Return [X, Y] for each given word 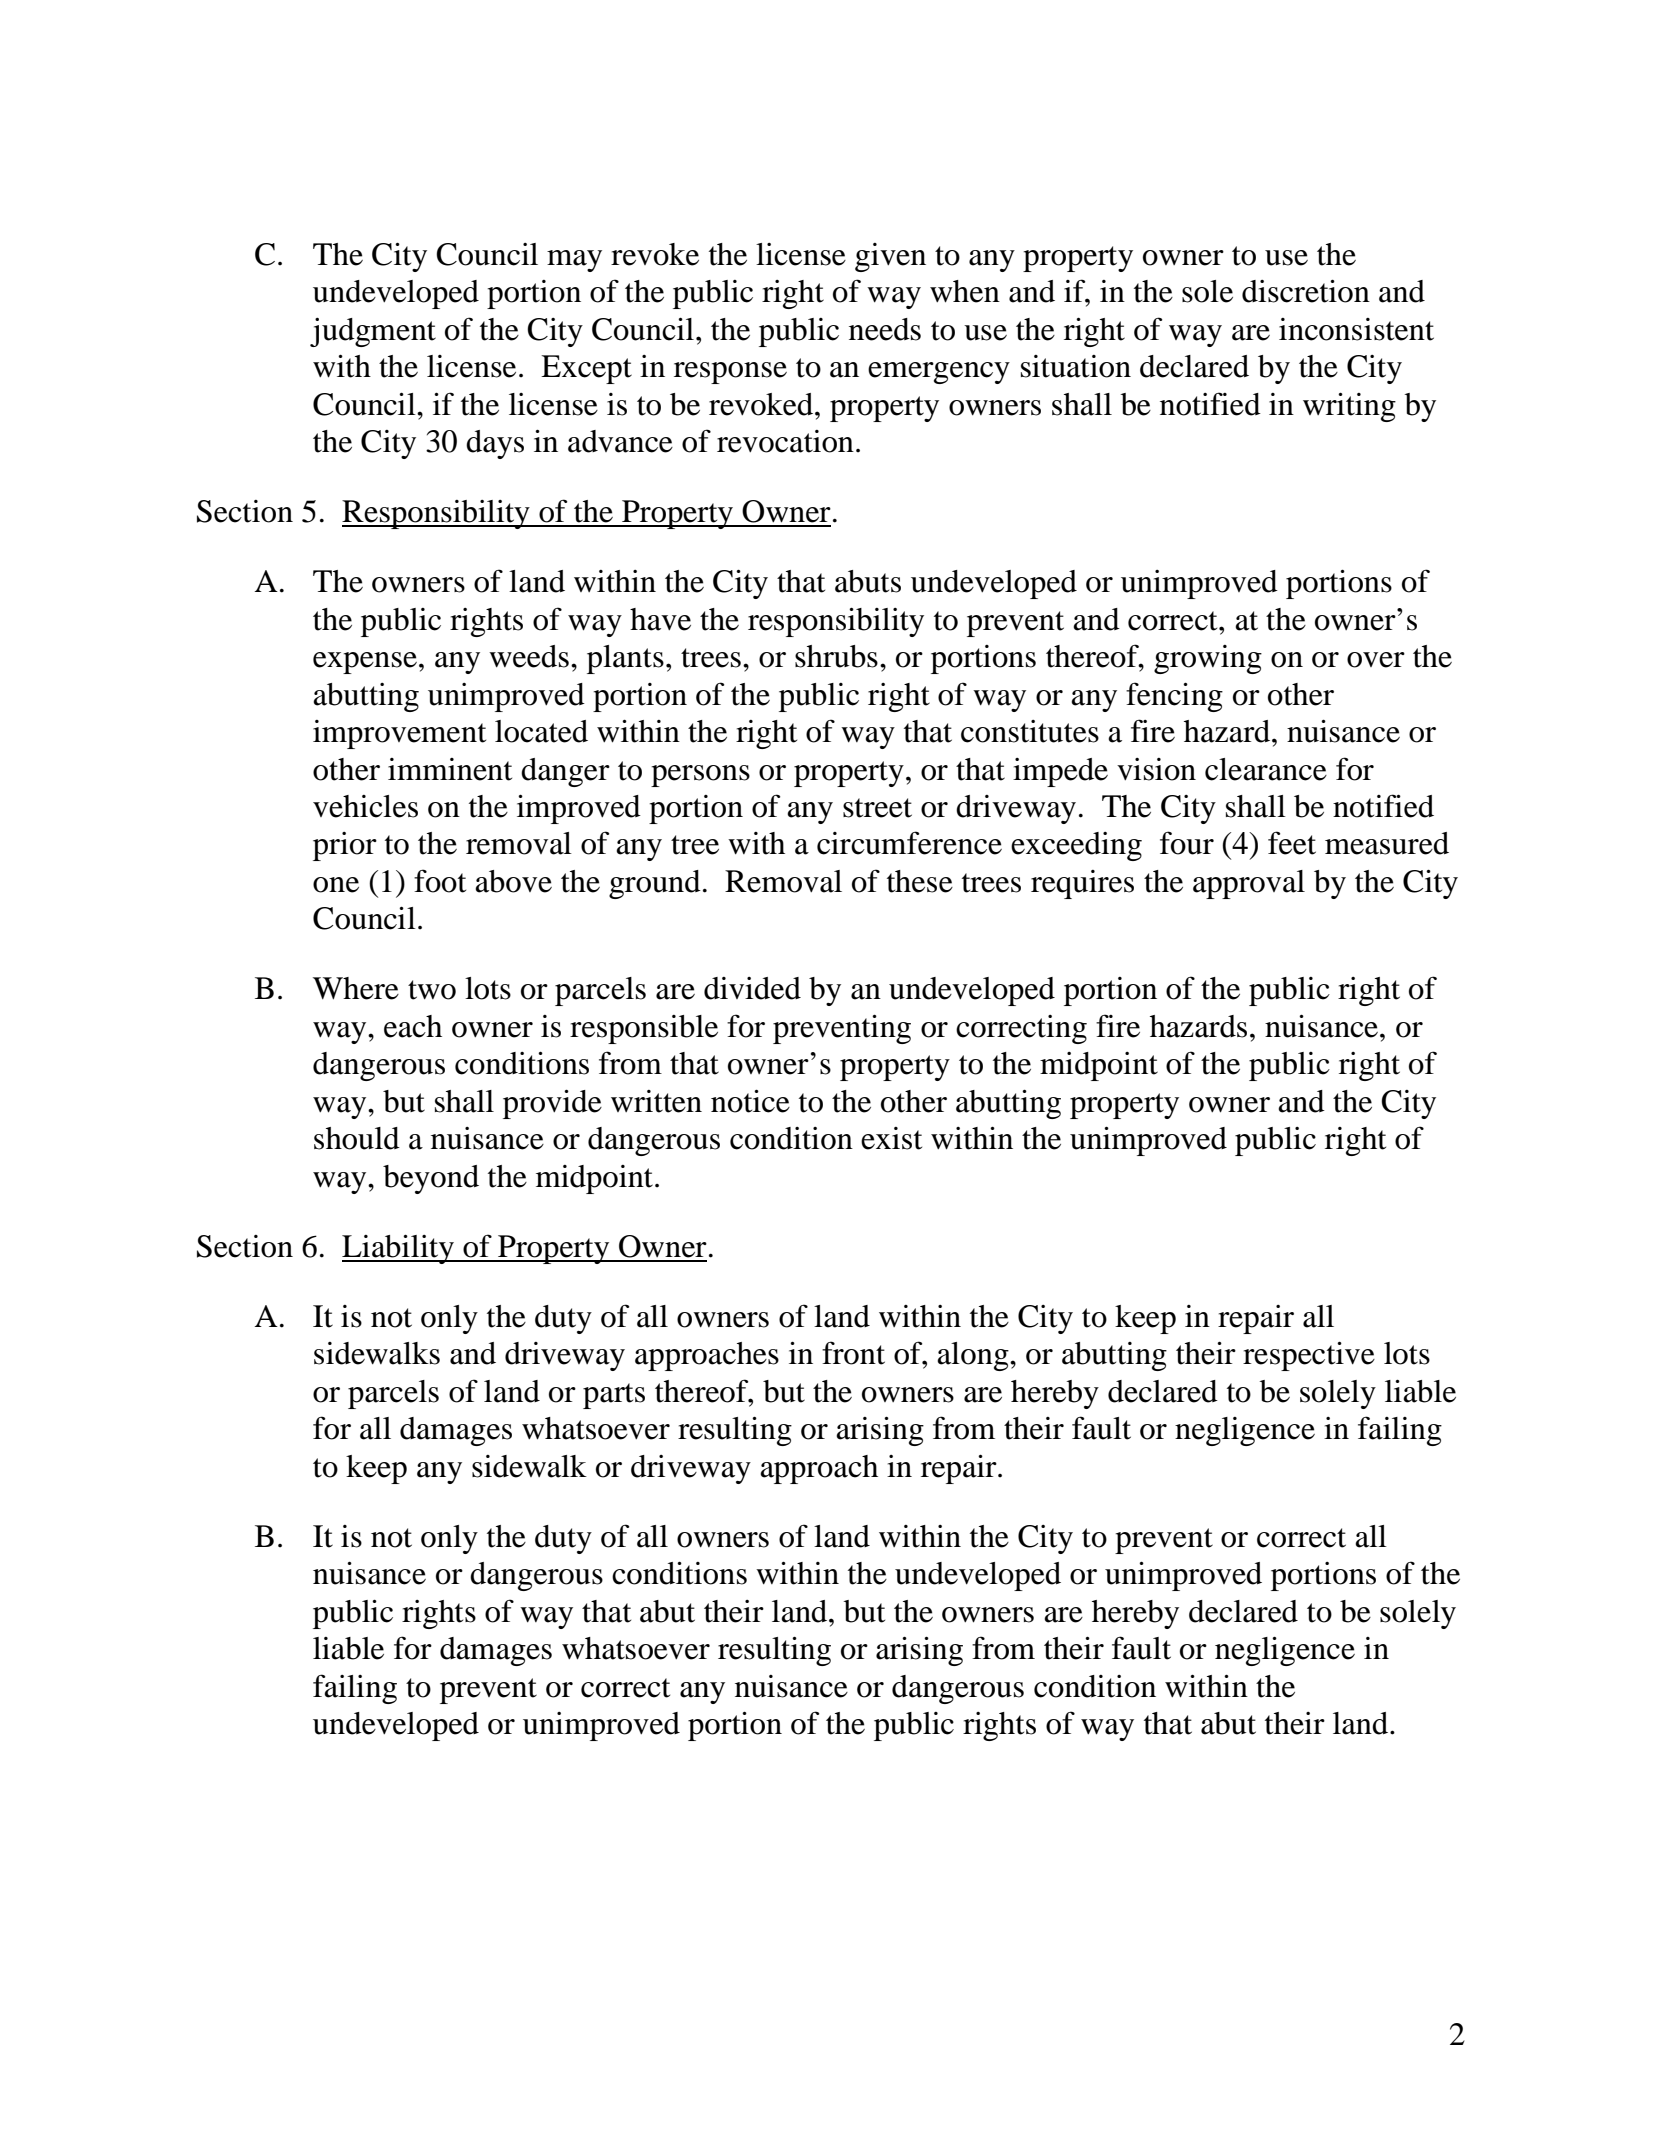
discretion [1306, 291]
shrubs [836, 656]
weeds [529, 656]
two [432, 990]
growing [1208, 659]
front [853, 1353]
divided [752, 988]
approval [1249, 884]
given [890, 257]
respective [1309, 1356]
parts [614, 1396]
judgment [373, 332]
